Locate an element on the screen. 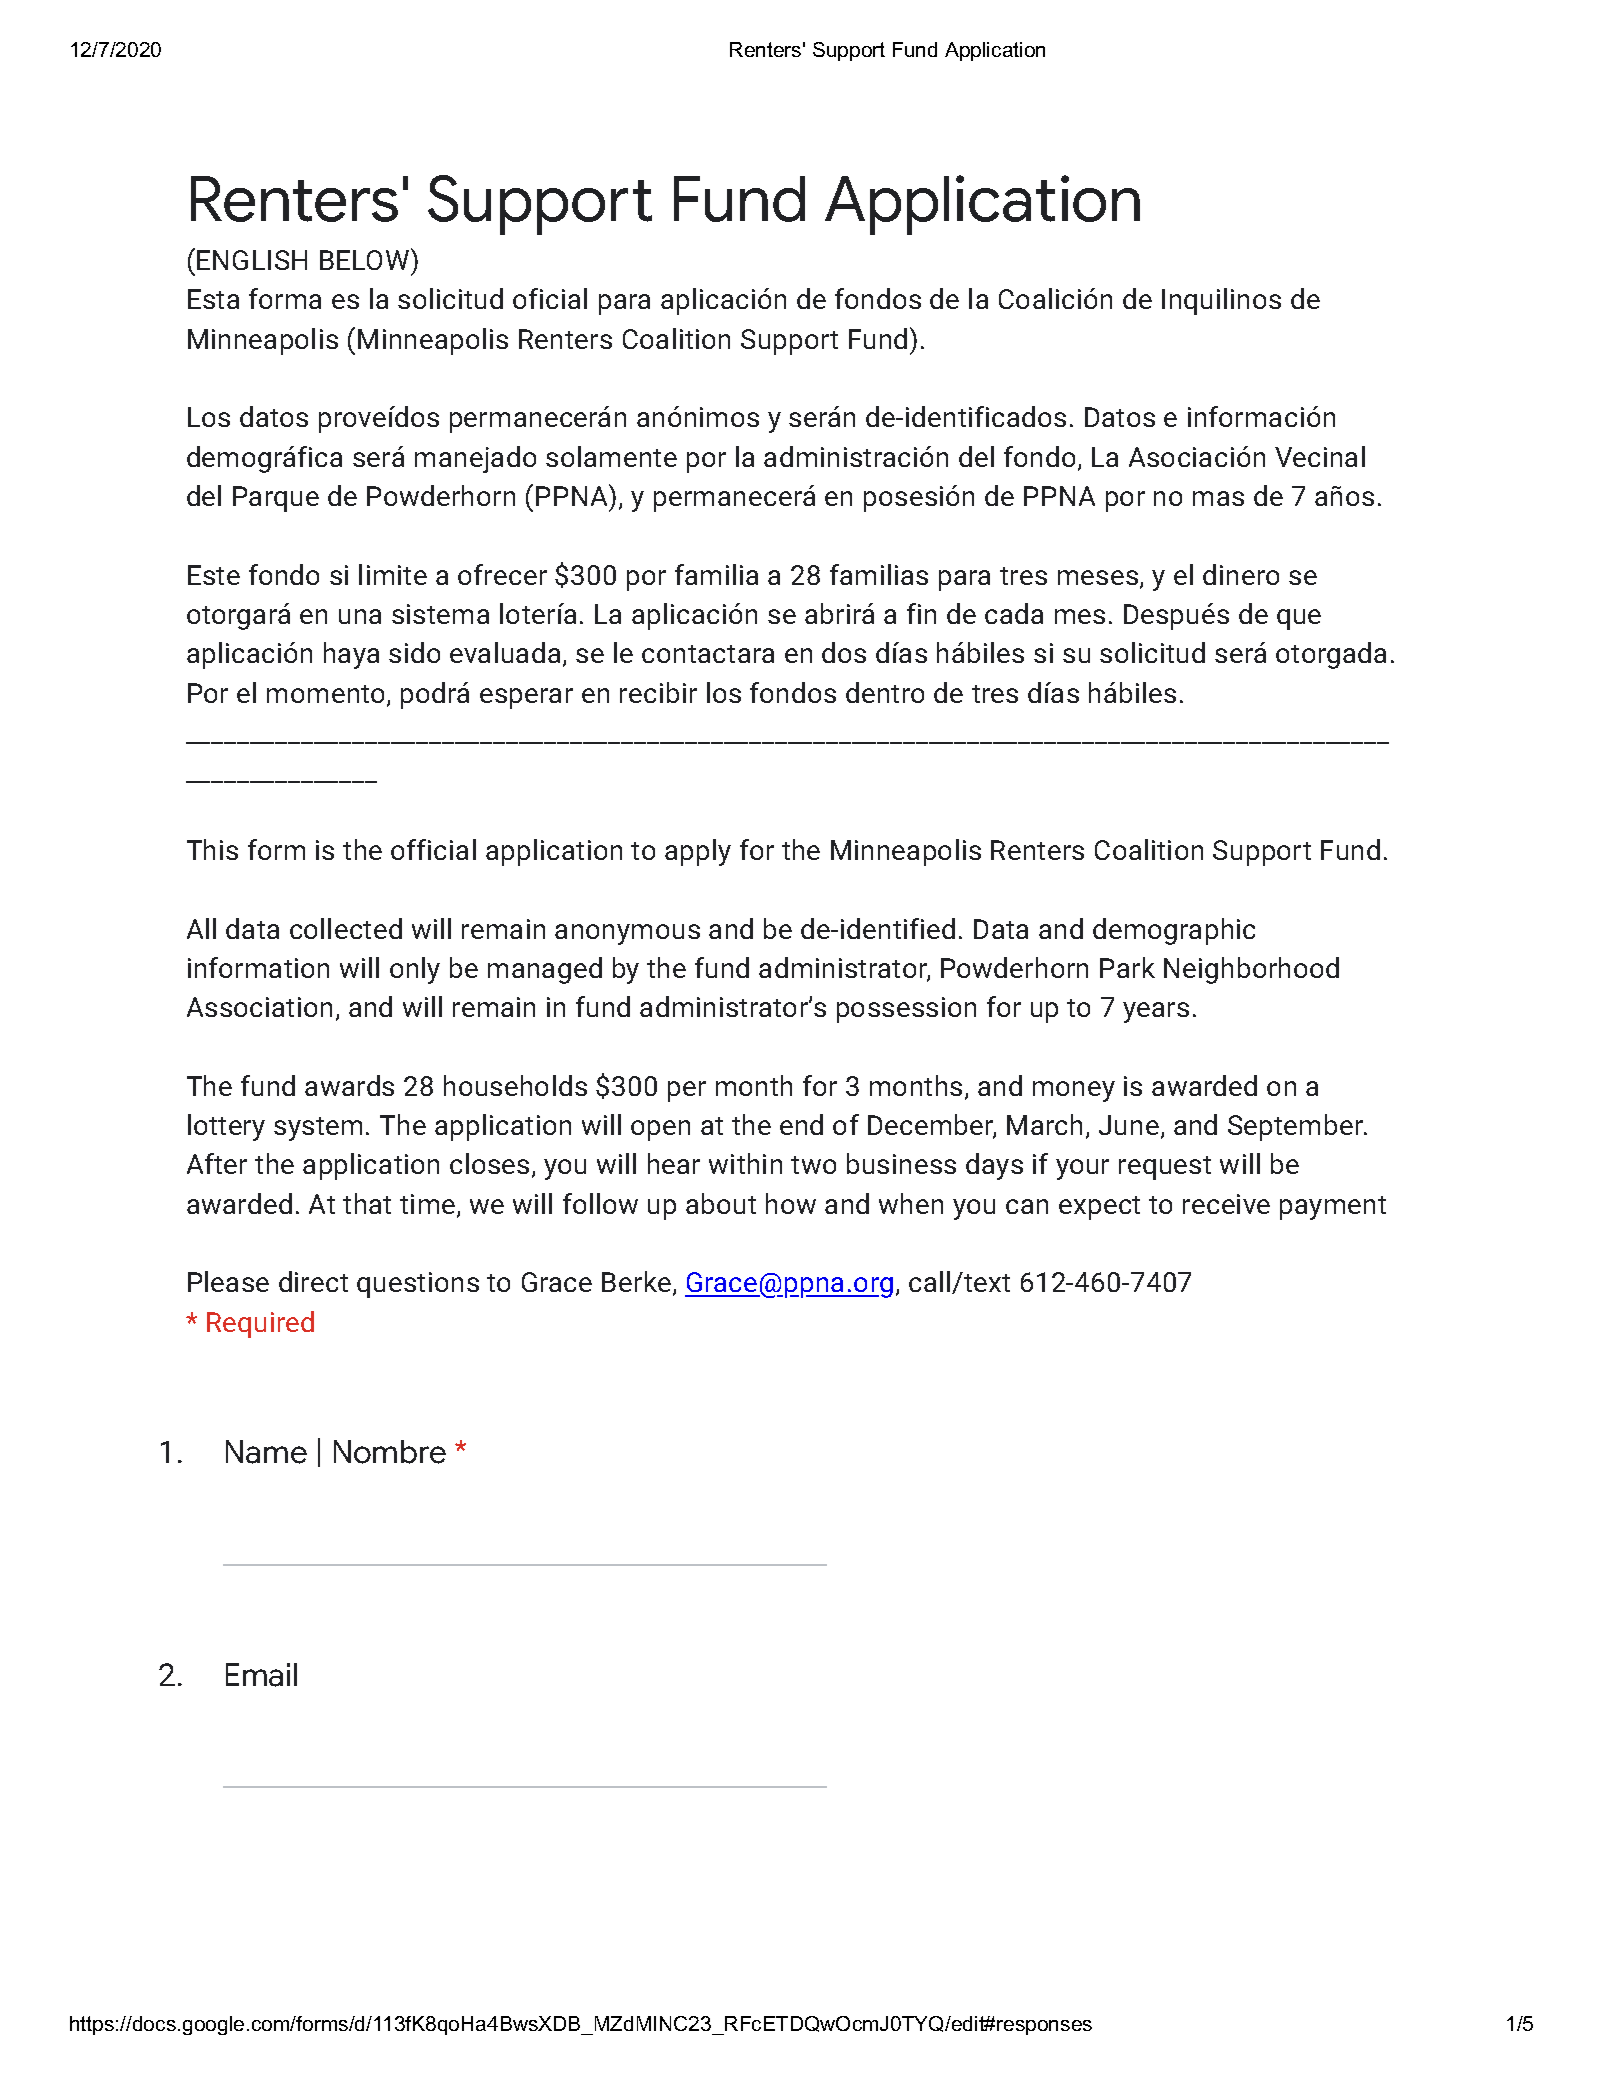  how is located at coordinates (791, 1203).
